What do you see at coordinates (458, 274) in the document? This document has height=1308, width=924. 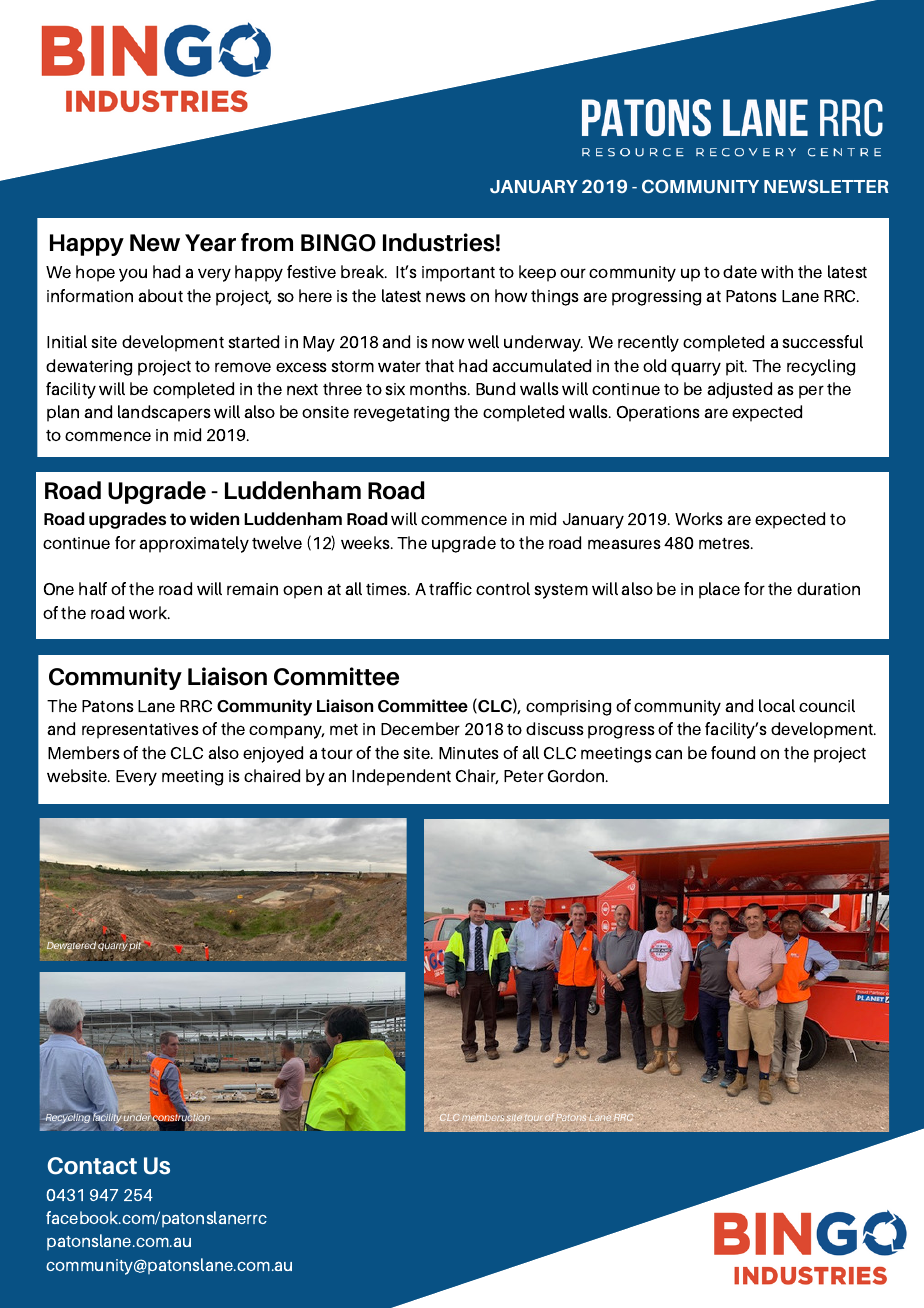 I see `important` at bounding box center [458, 274].
